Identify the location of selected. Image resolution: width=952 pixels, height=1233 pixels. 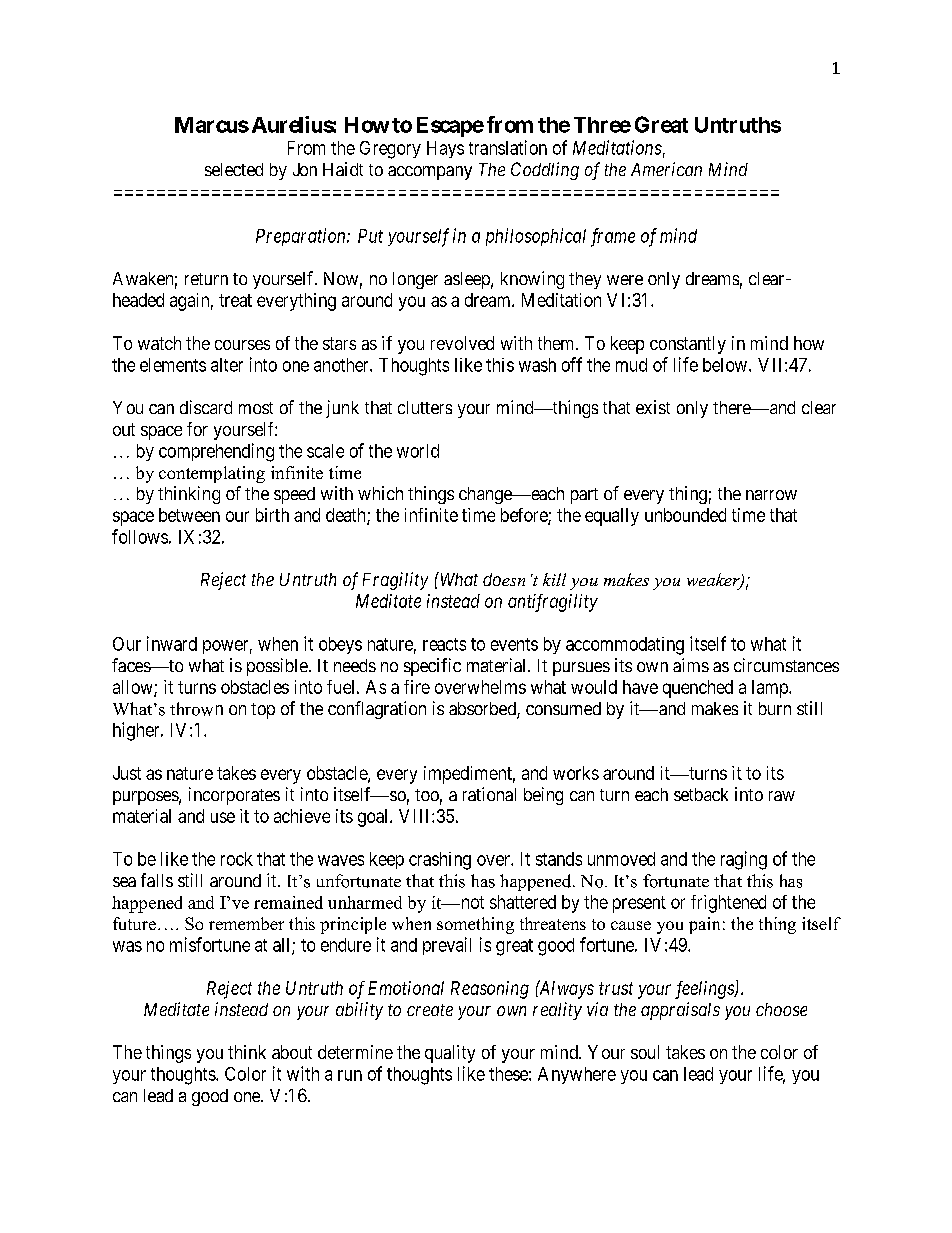
(234, 169).
